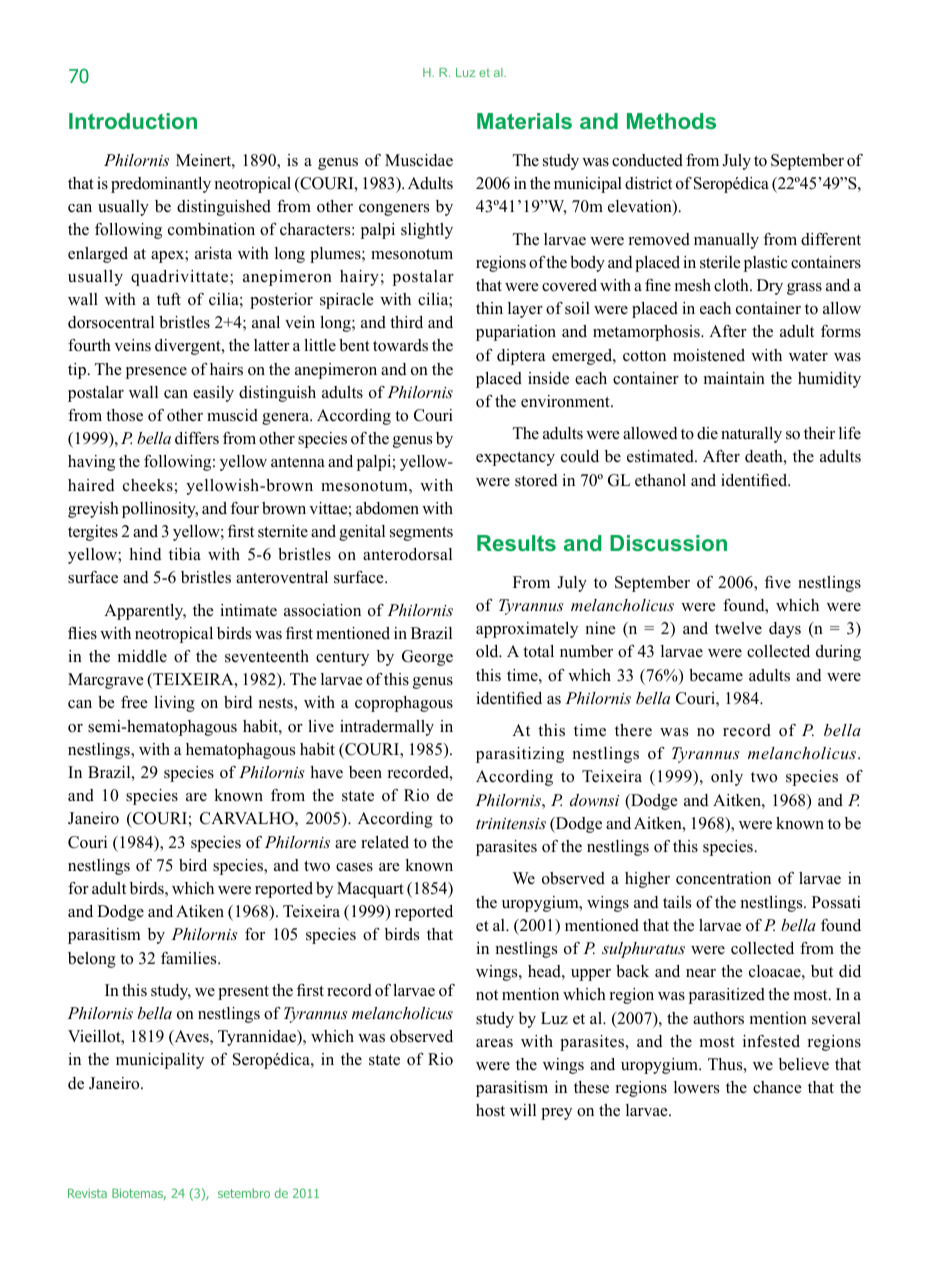 The width and height of the image is (952, 1270). Describe the element at coordinates (161, 185) in the image. I see `predominantly` at that location.
